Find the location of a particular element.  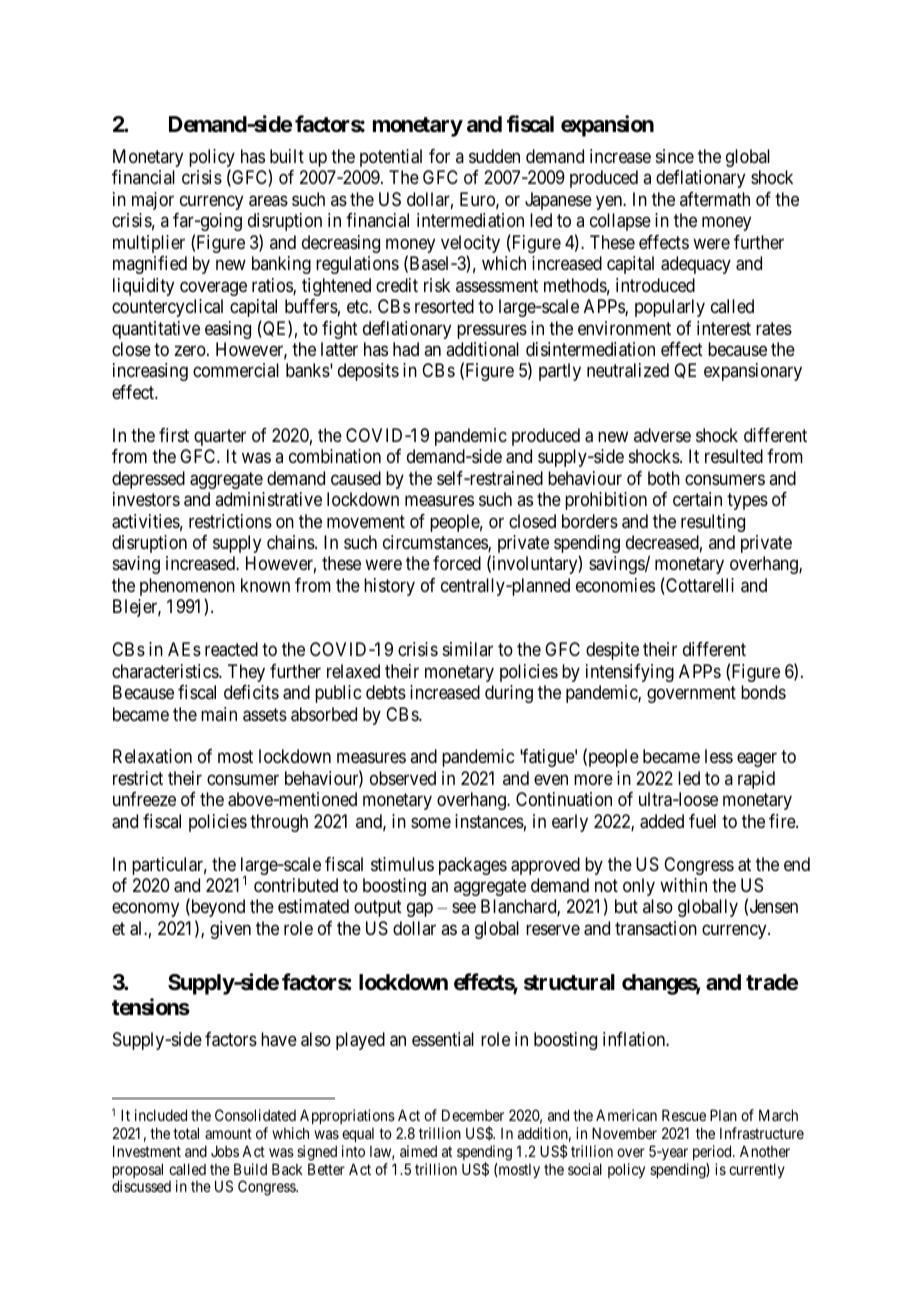

period is located at coordinates (713, 1152).
